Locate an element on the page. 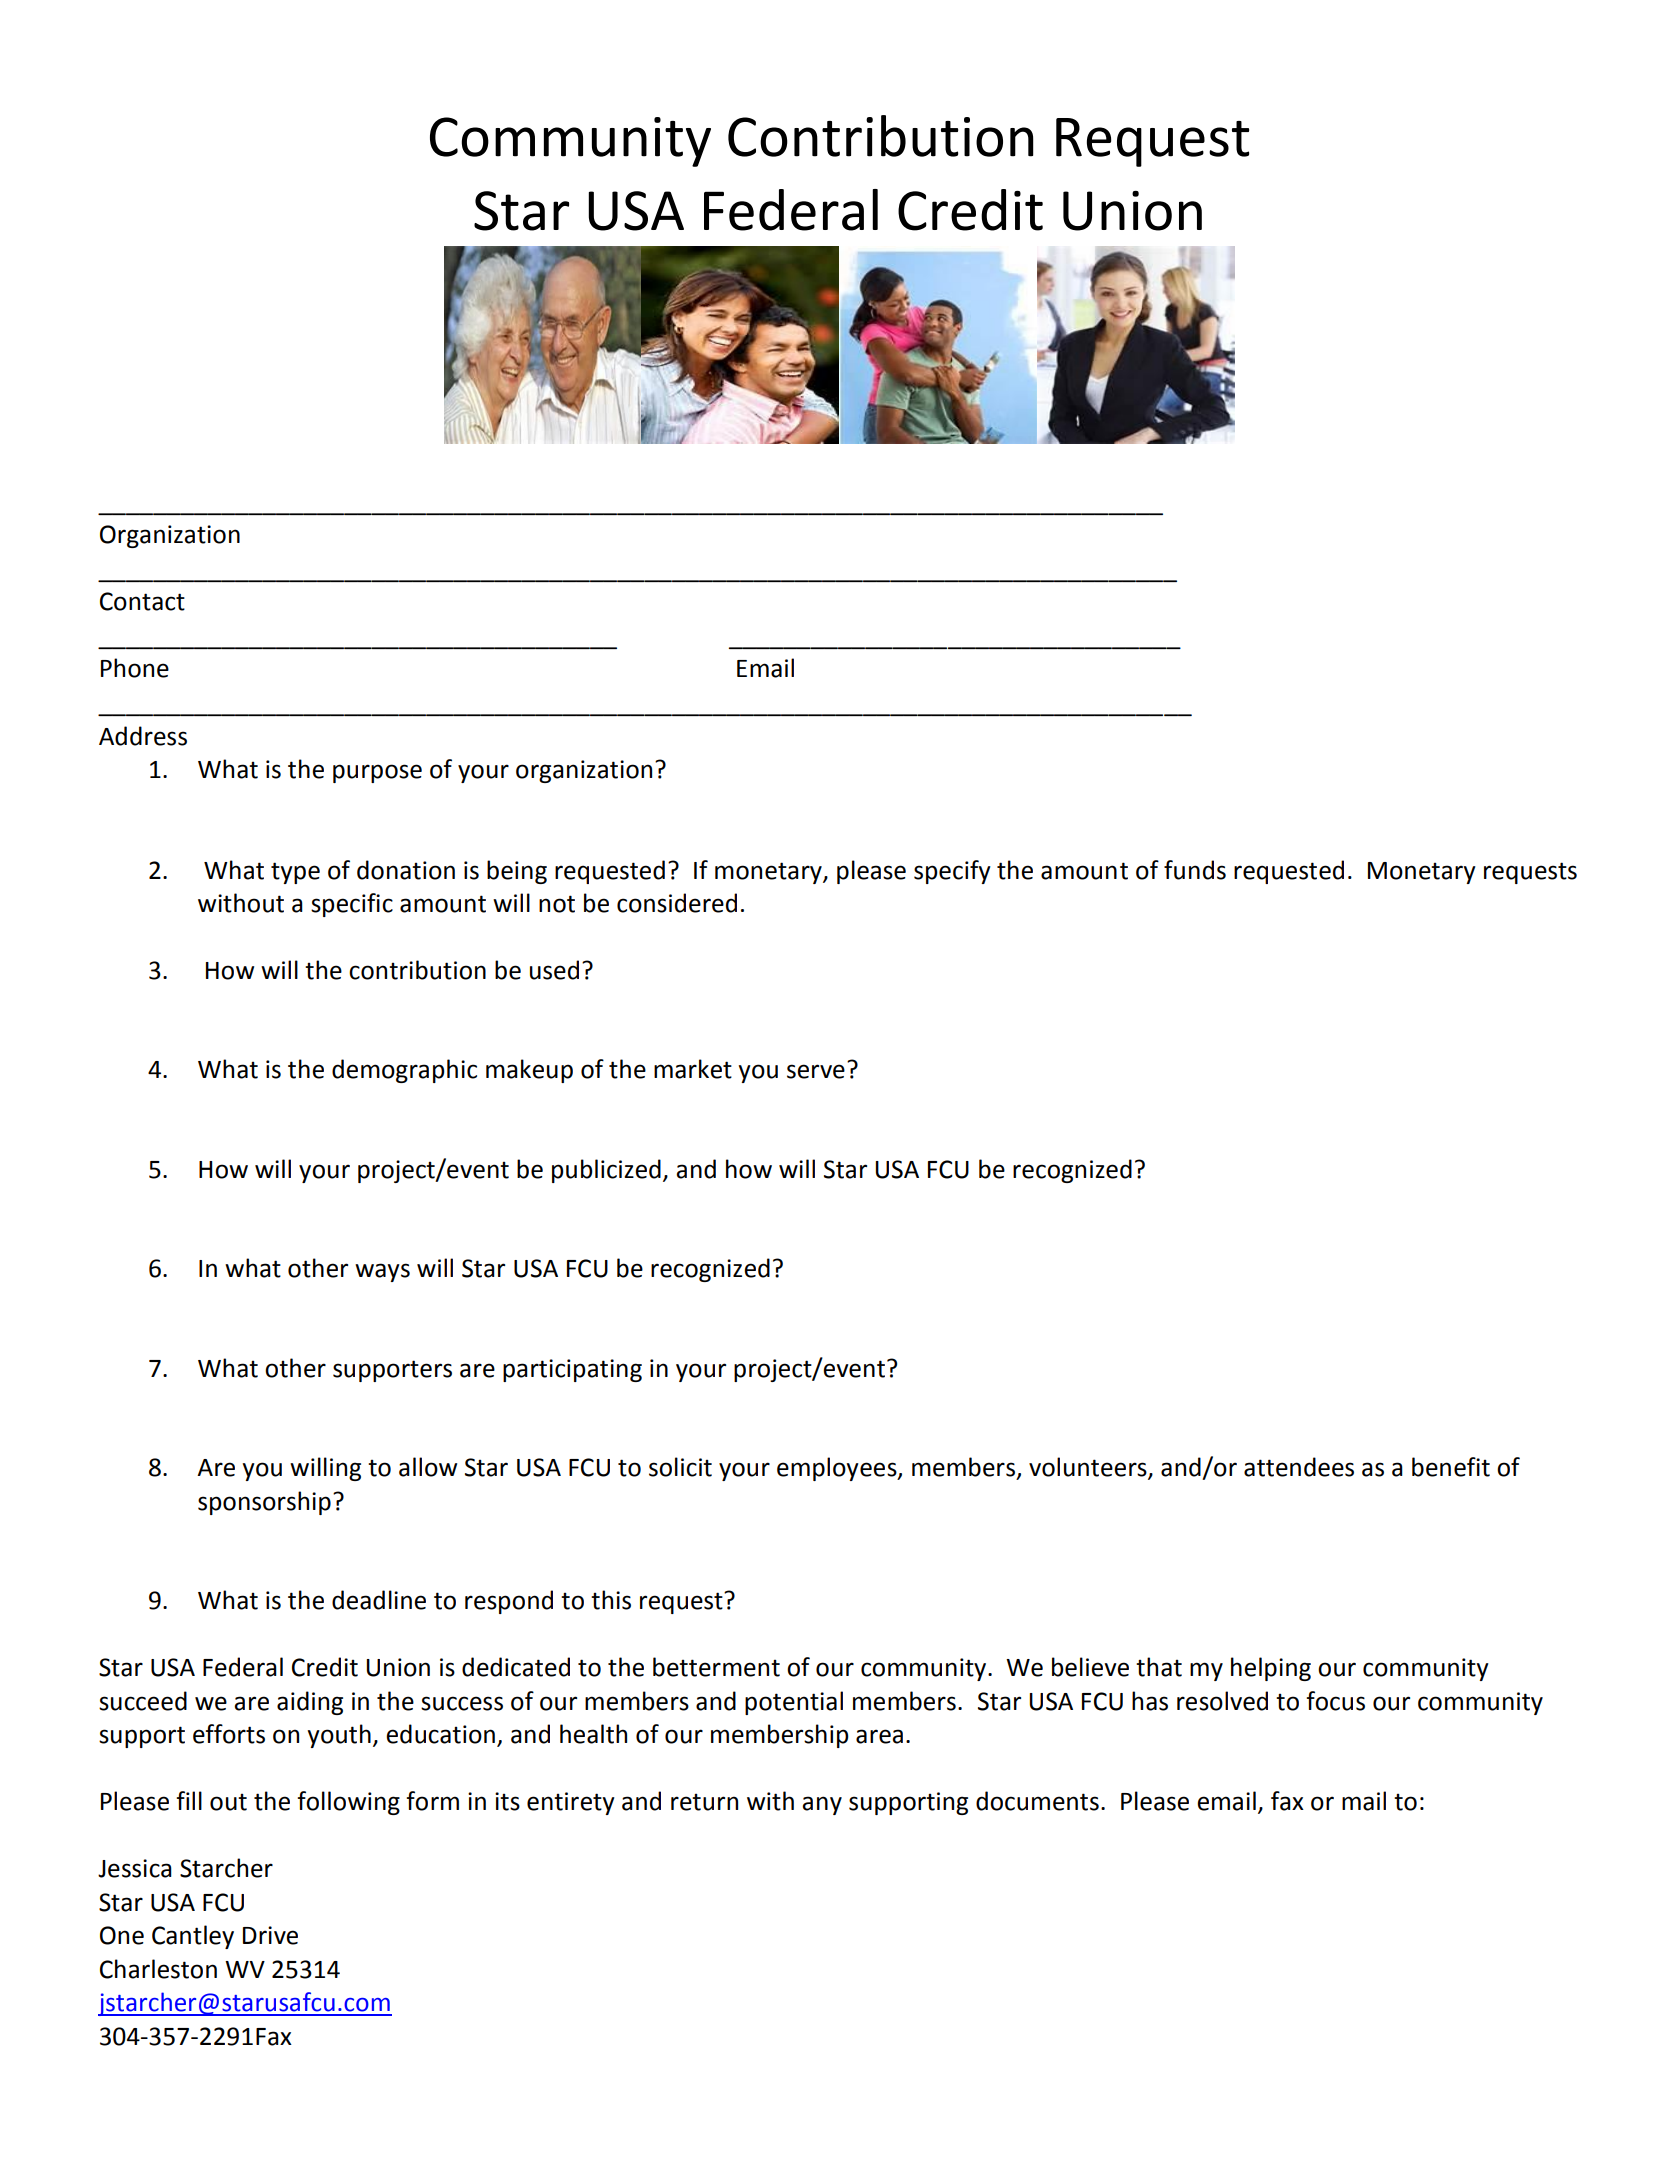 This image has width=1679, height=2173. attendees is located at coordinates (1299, 1467).
